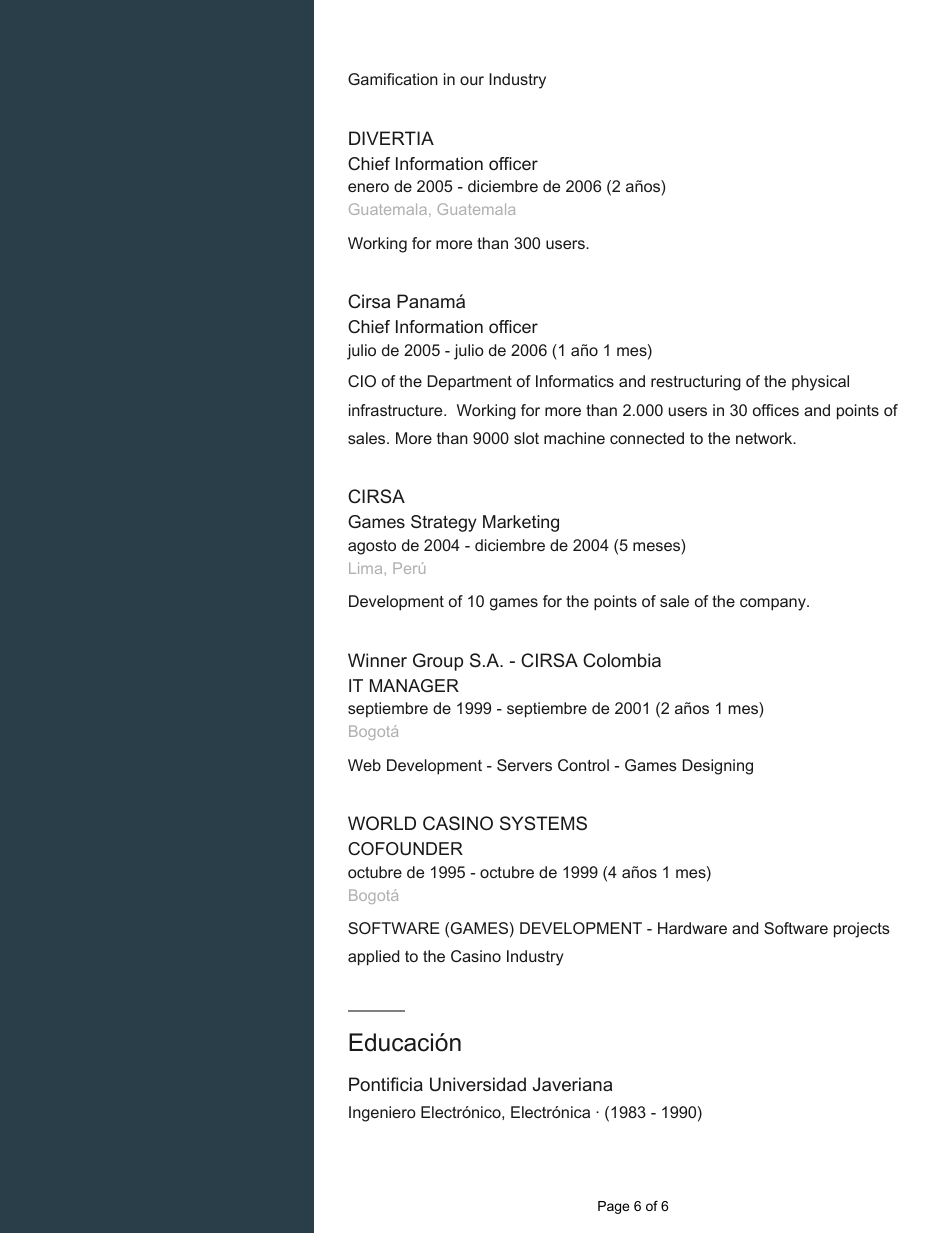  What do you see at coordinates (470, 383) in the screenshot?
I see `Department` at bounding box center [470, 383].
